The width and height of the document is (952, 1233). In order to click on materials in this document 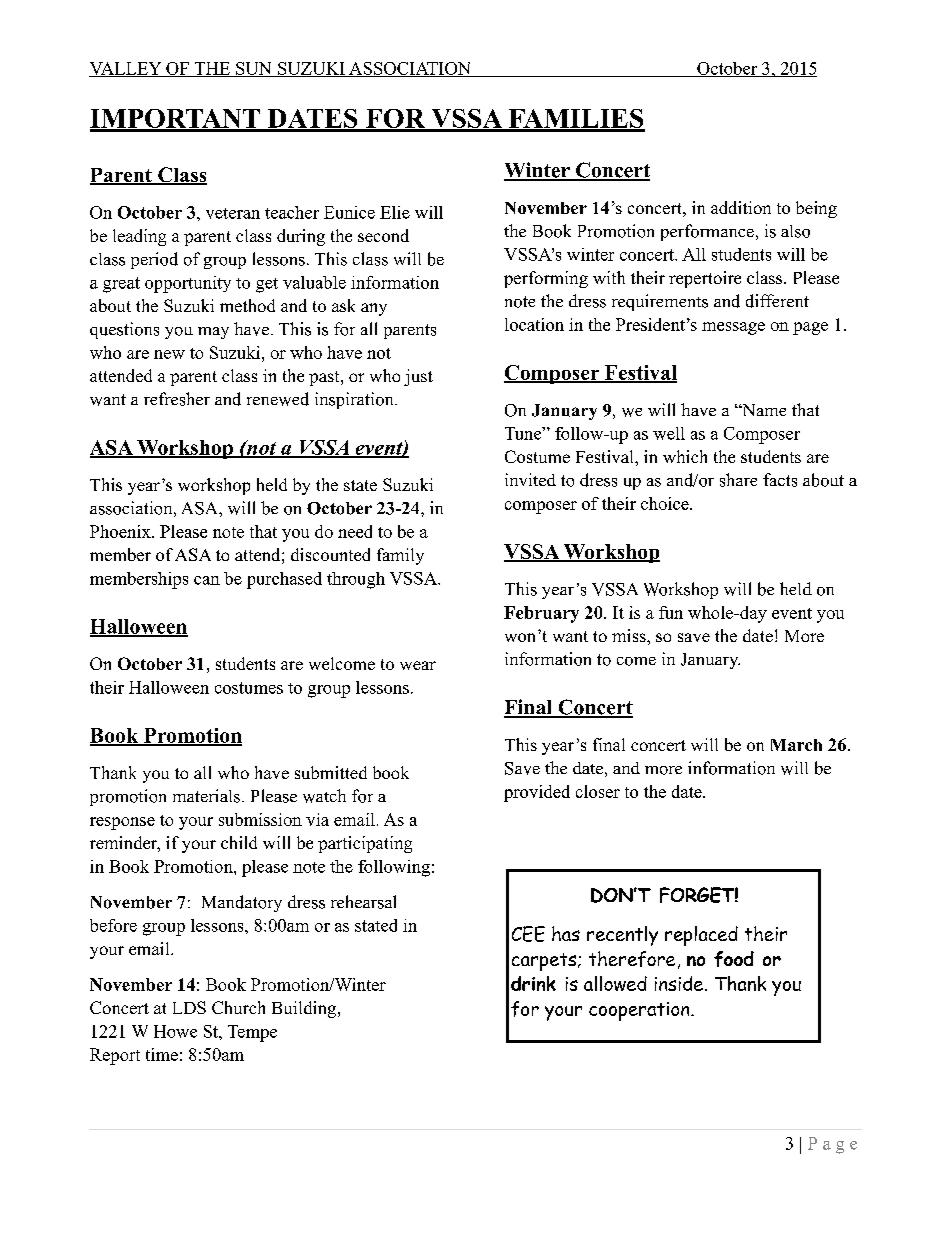, I will do `click(206, 796)`.
